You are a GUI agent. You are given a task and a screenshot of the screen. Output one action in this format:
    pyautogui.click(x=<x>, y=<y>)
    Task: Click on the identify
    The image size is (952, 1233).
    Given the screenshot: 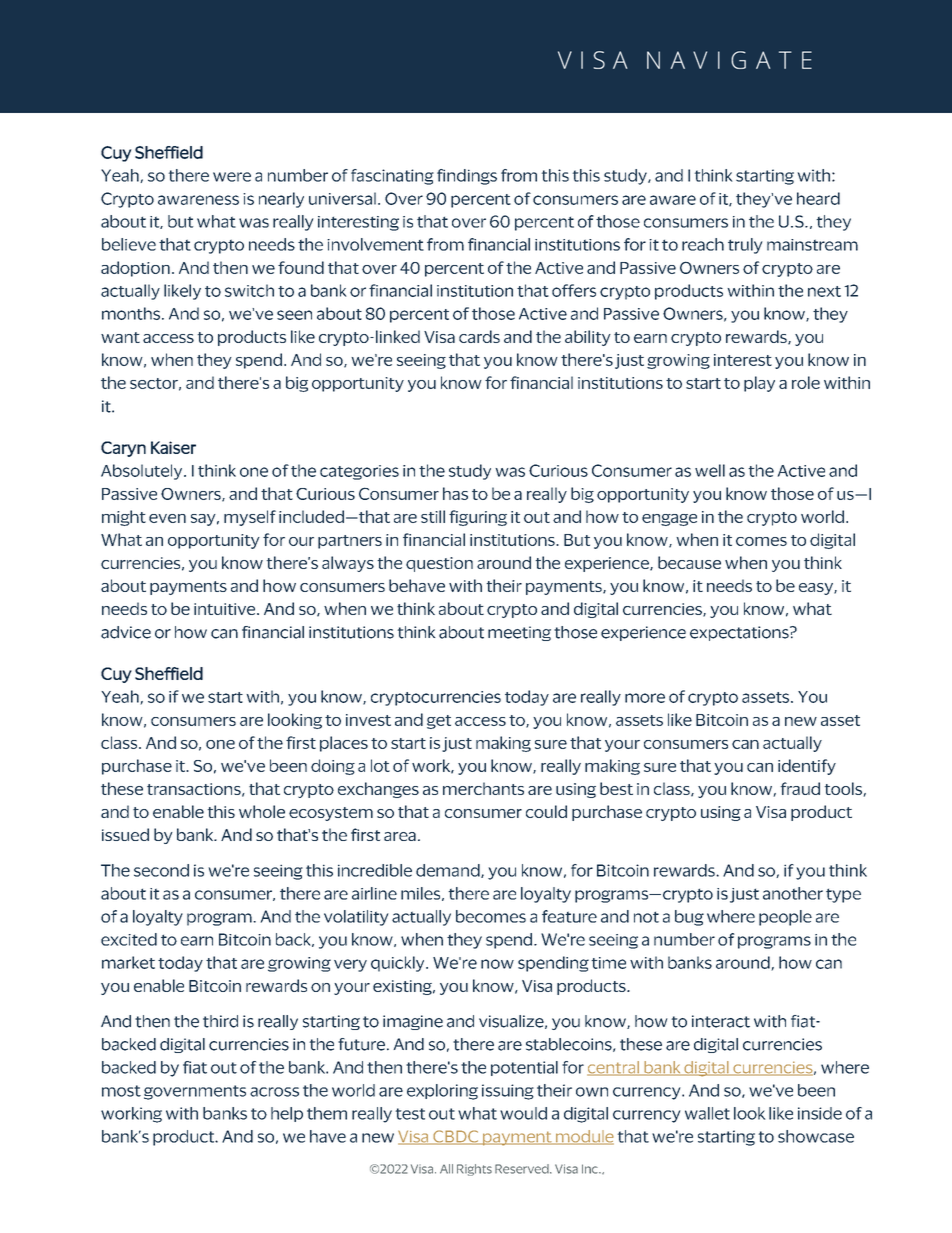 What is the action you would take?
    pyautogui.click(x=807, y=767)
